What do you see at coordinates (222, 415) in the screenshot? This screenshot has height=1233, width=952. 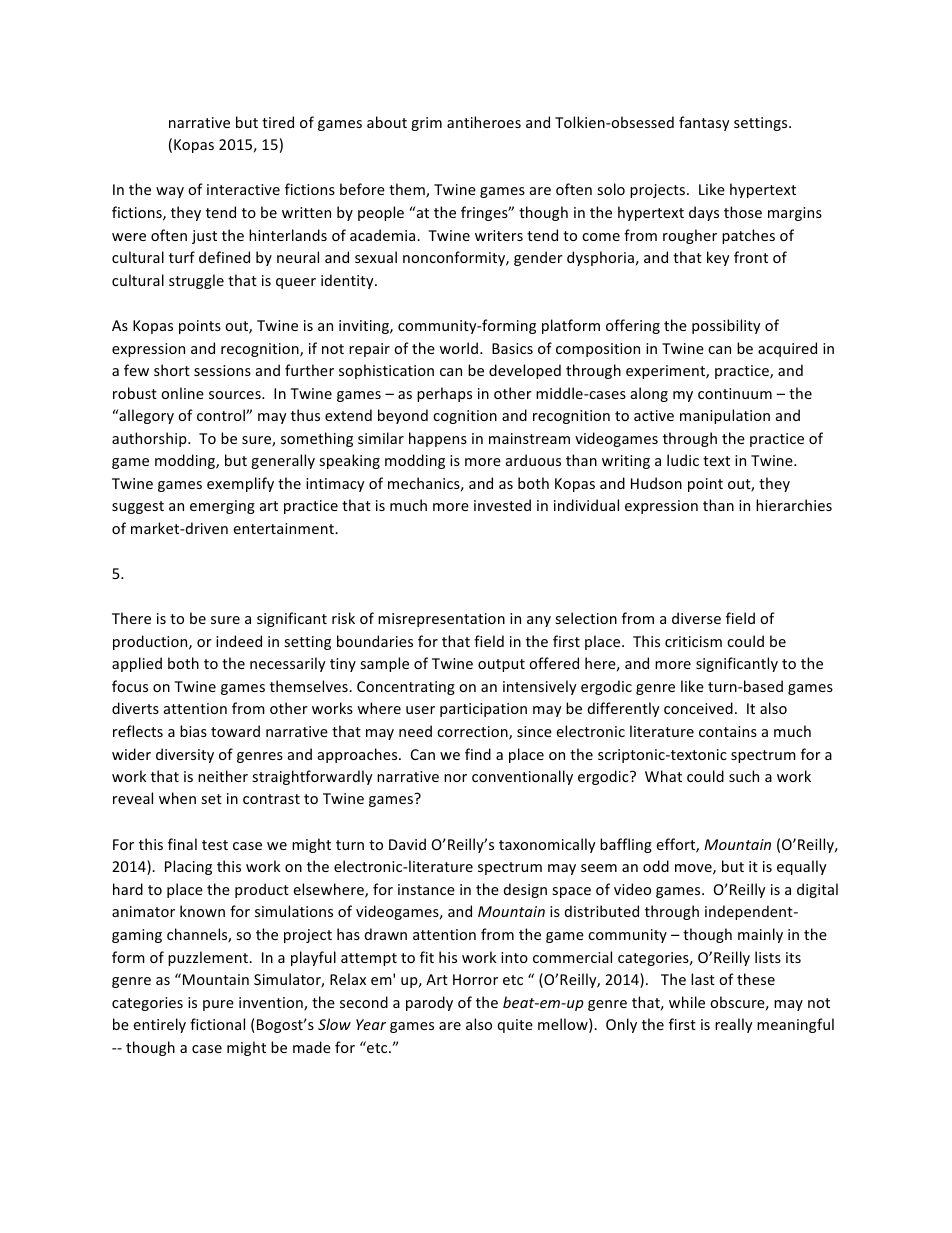 I see `control` at bounding box center [222, 415].
